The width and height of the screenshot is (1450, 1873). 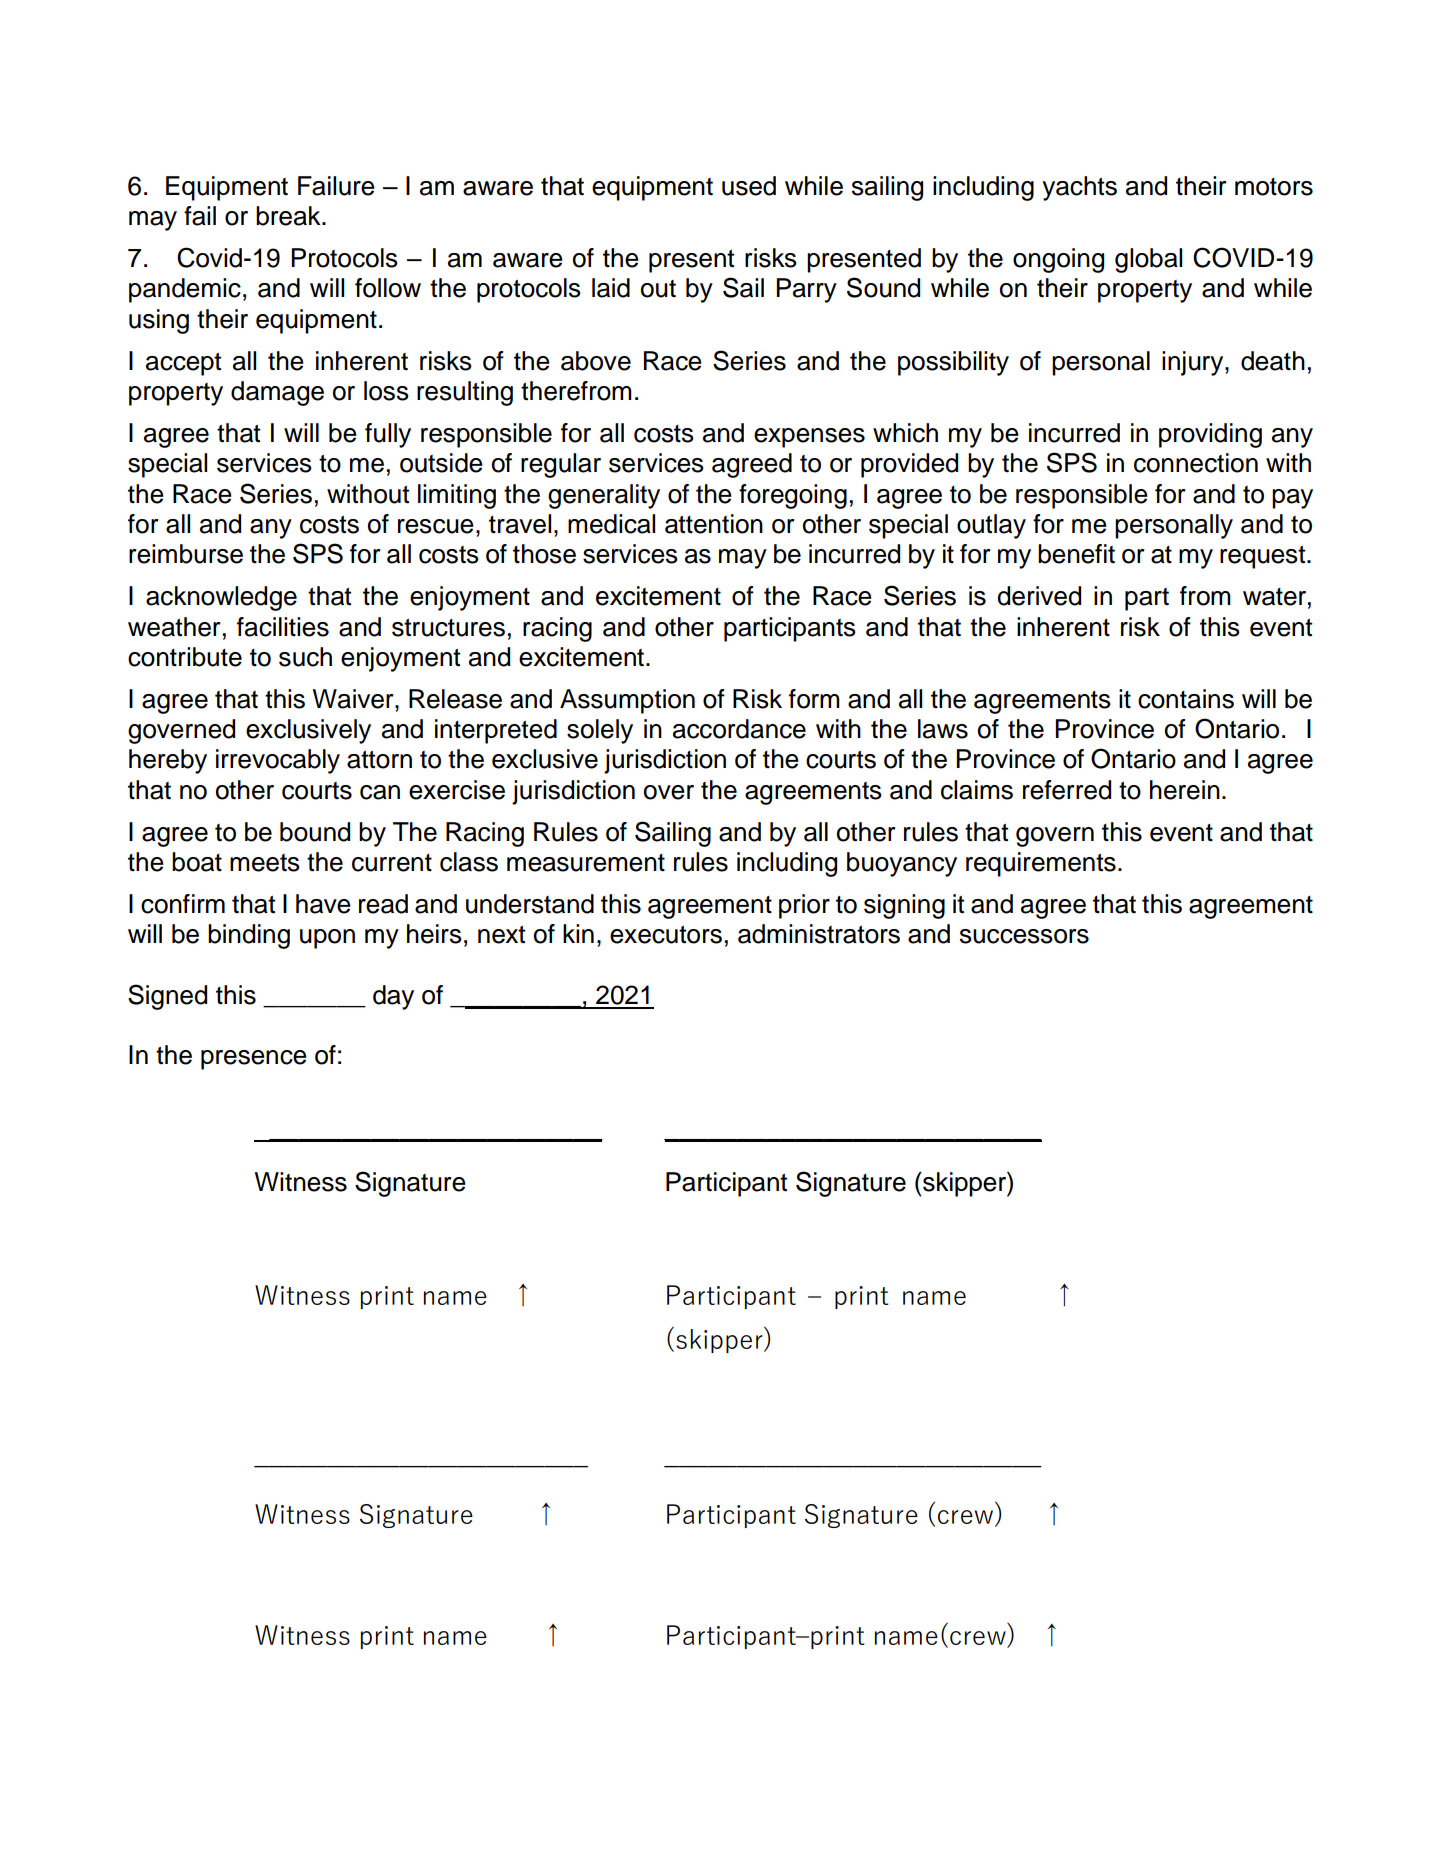 I want to click on used, so click(x=749, y=186).
